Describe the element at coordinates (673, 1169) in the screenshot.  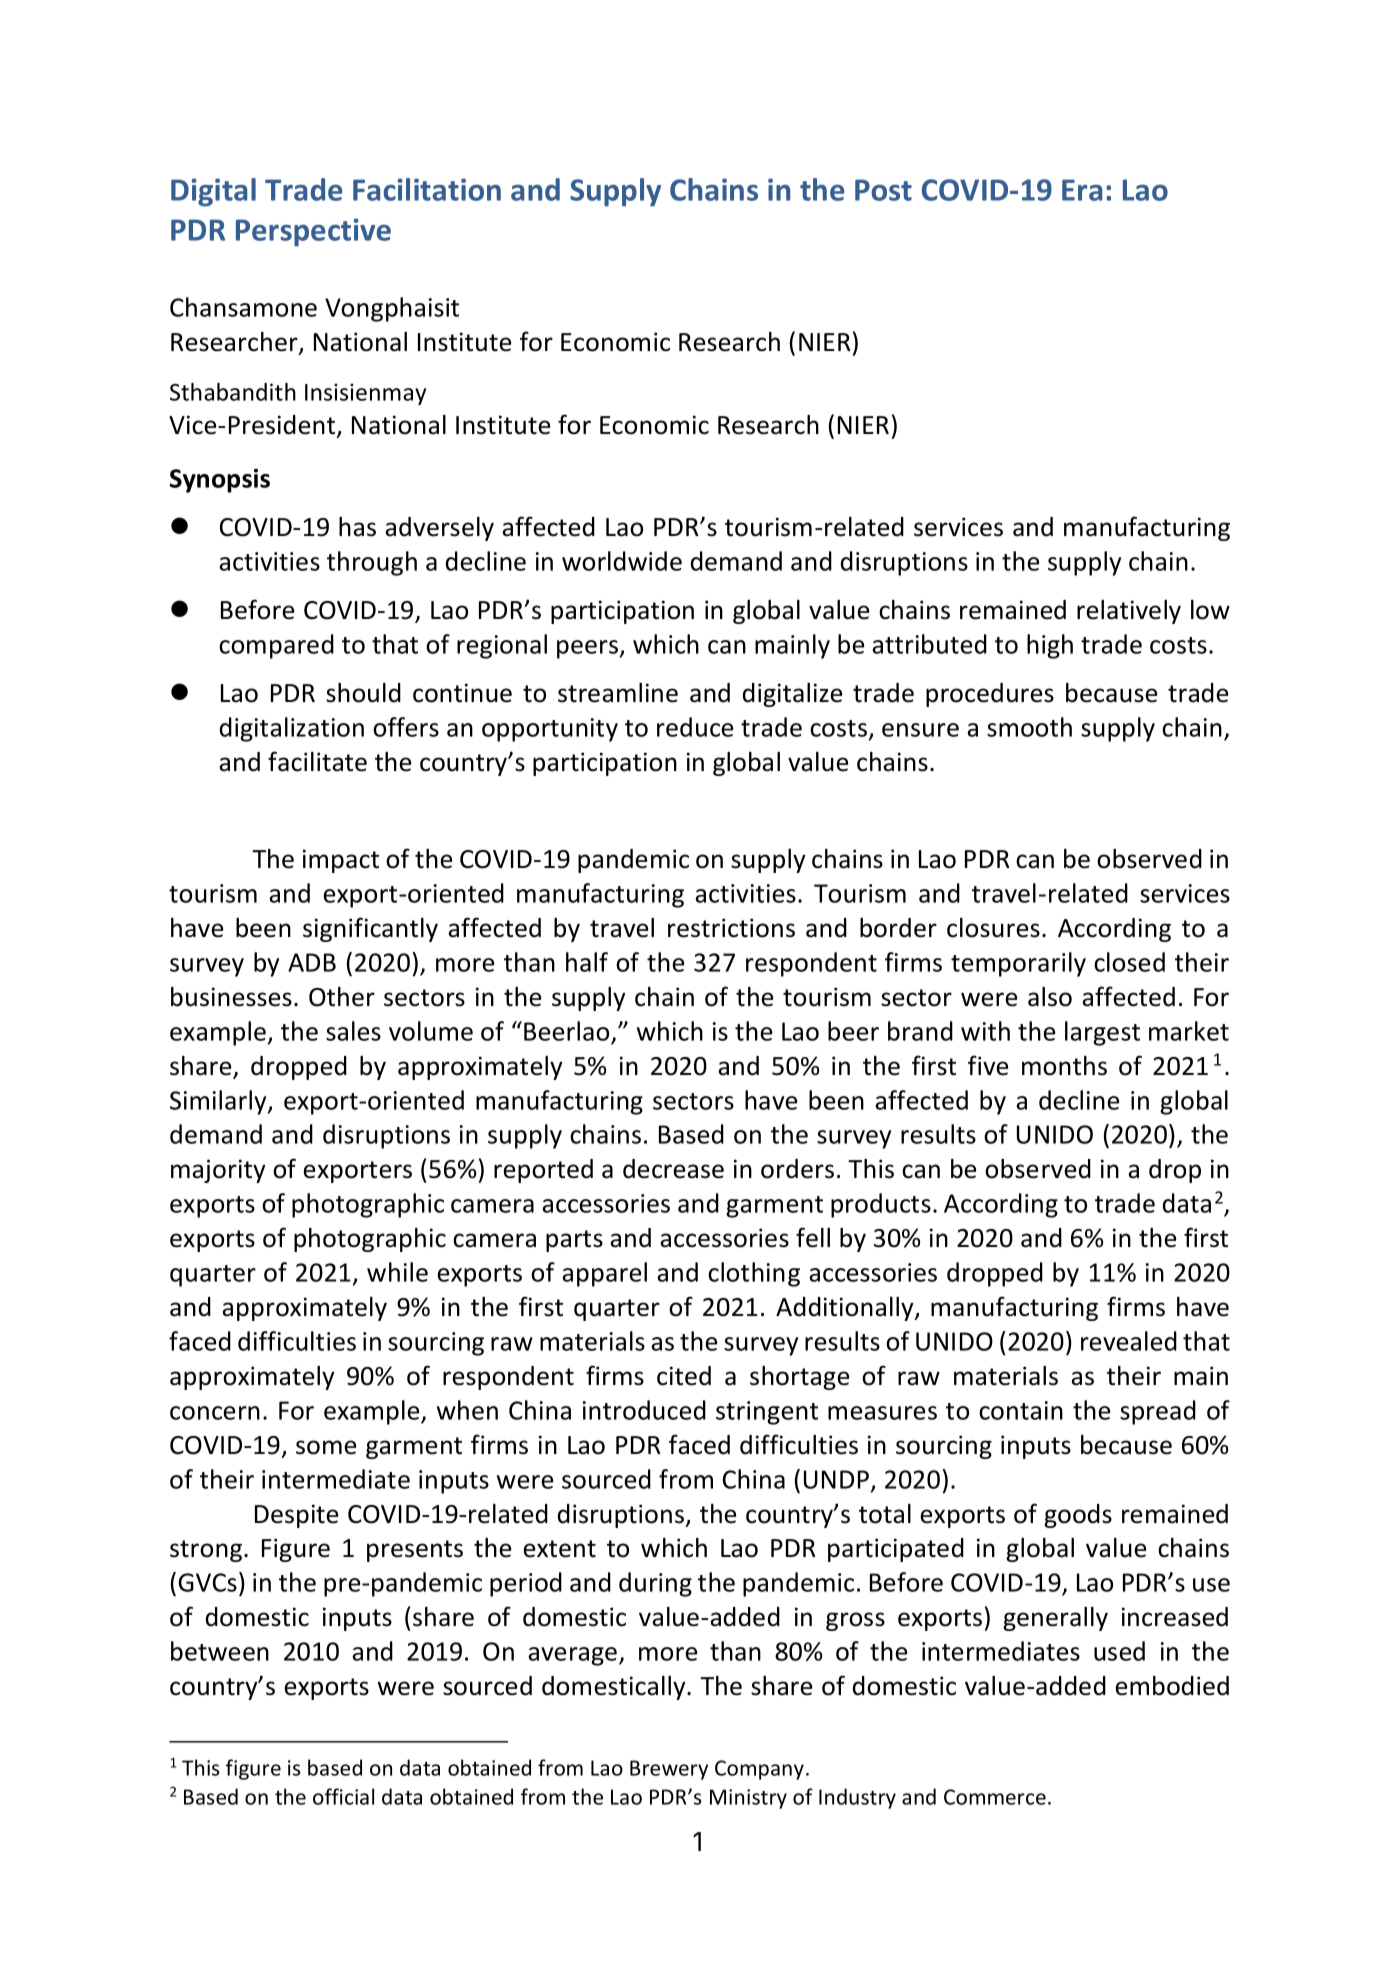
I see `decrease` at that location.
